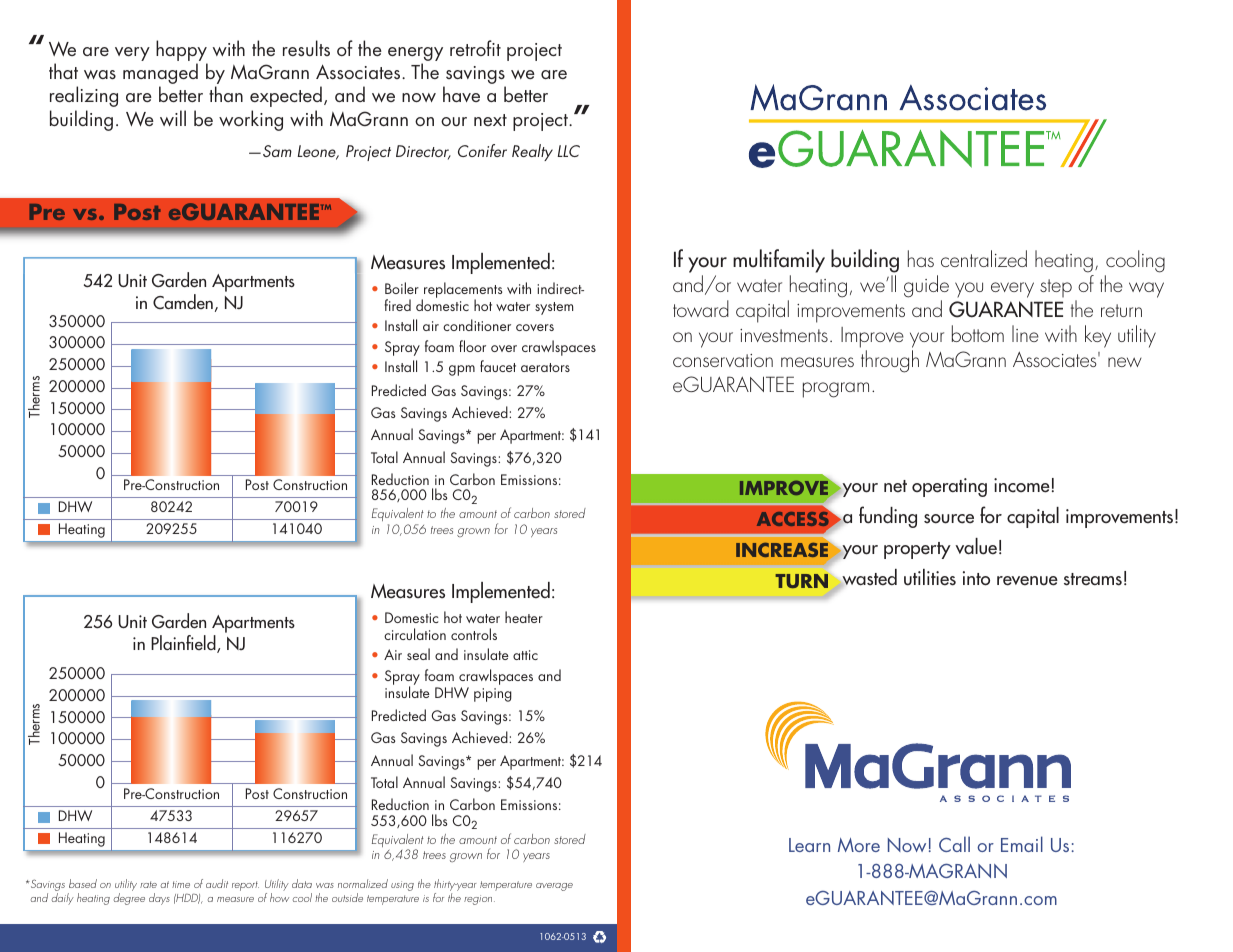  Describe the element at coordinates (181, 884) in the screenshot. I see `time` at that location.
